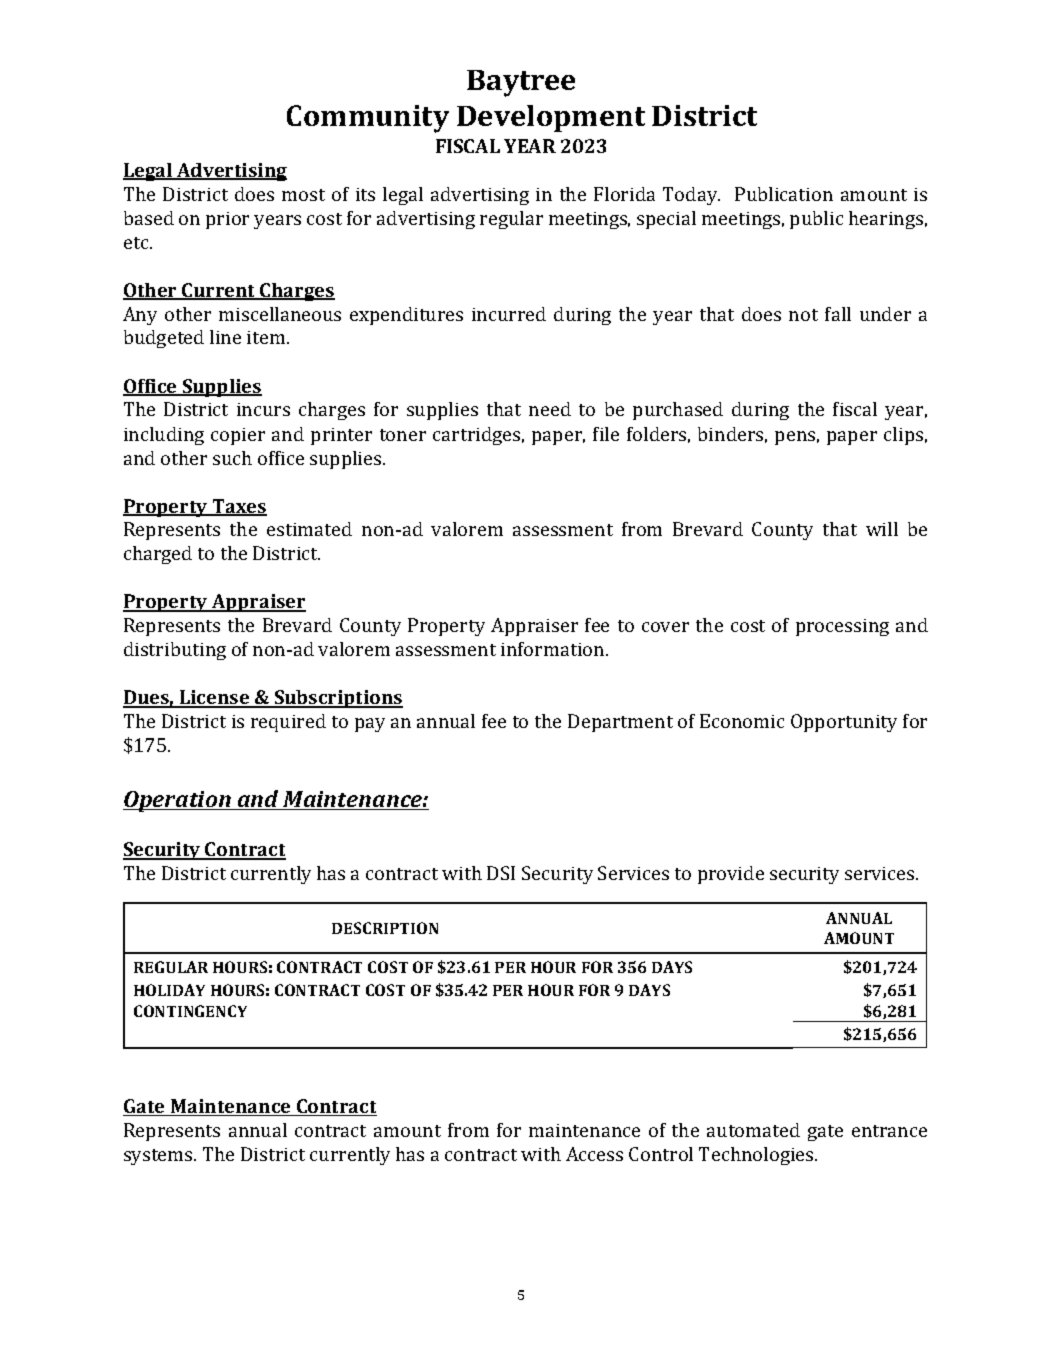  What do you see at coordinates (691, 196) in the screenshot?
I see `Today` at bounding box center [691, 196].
